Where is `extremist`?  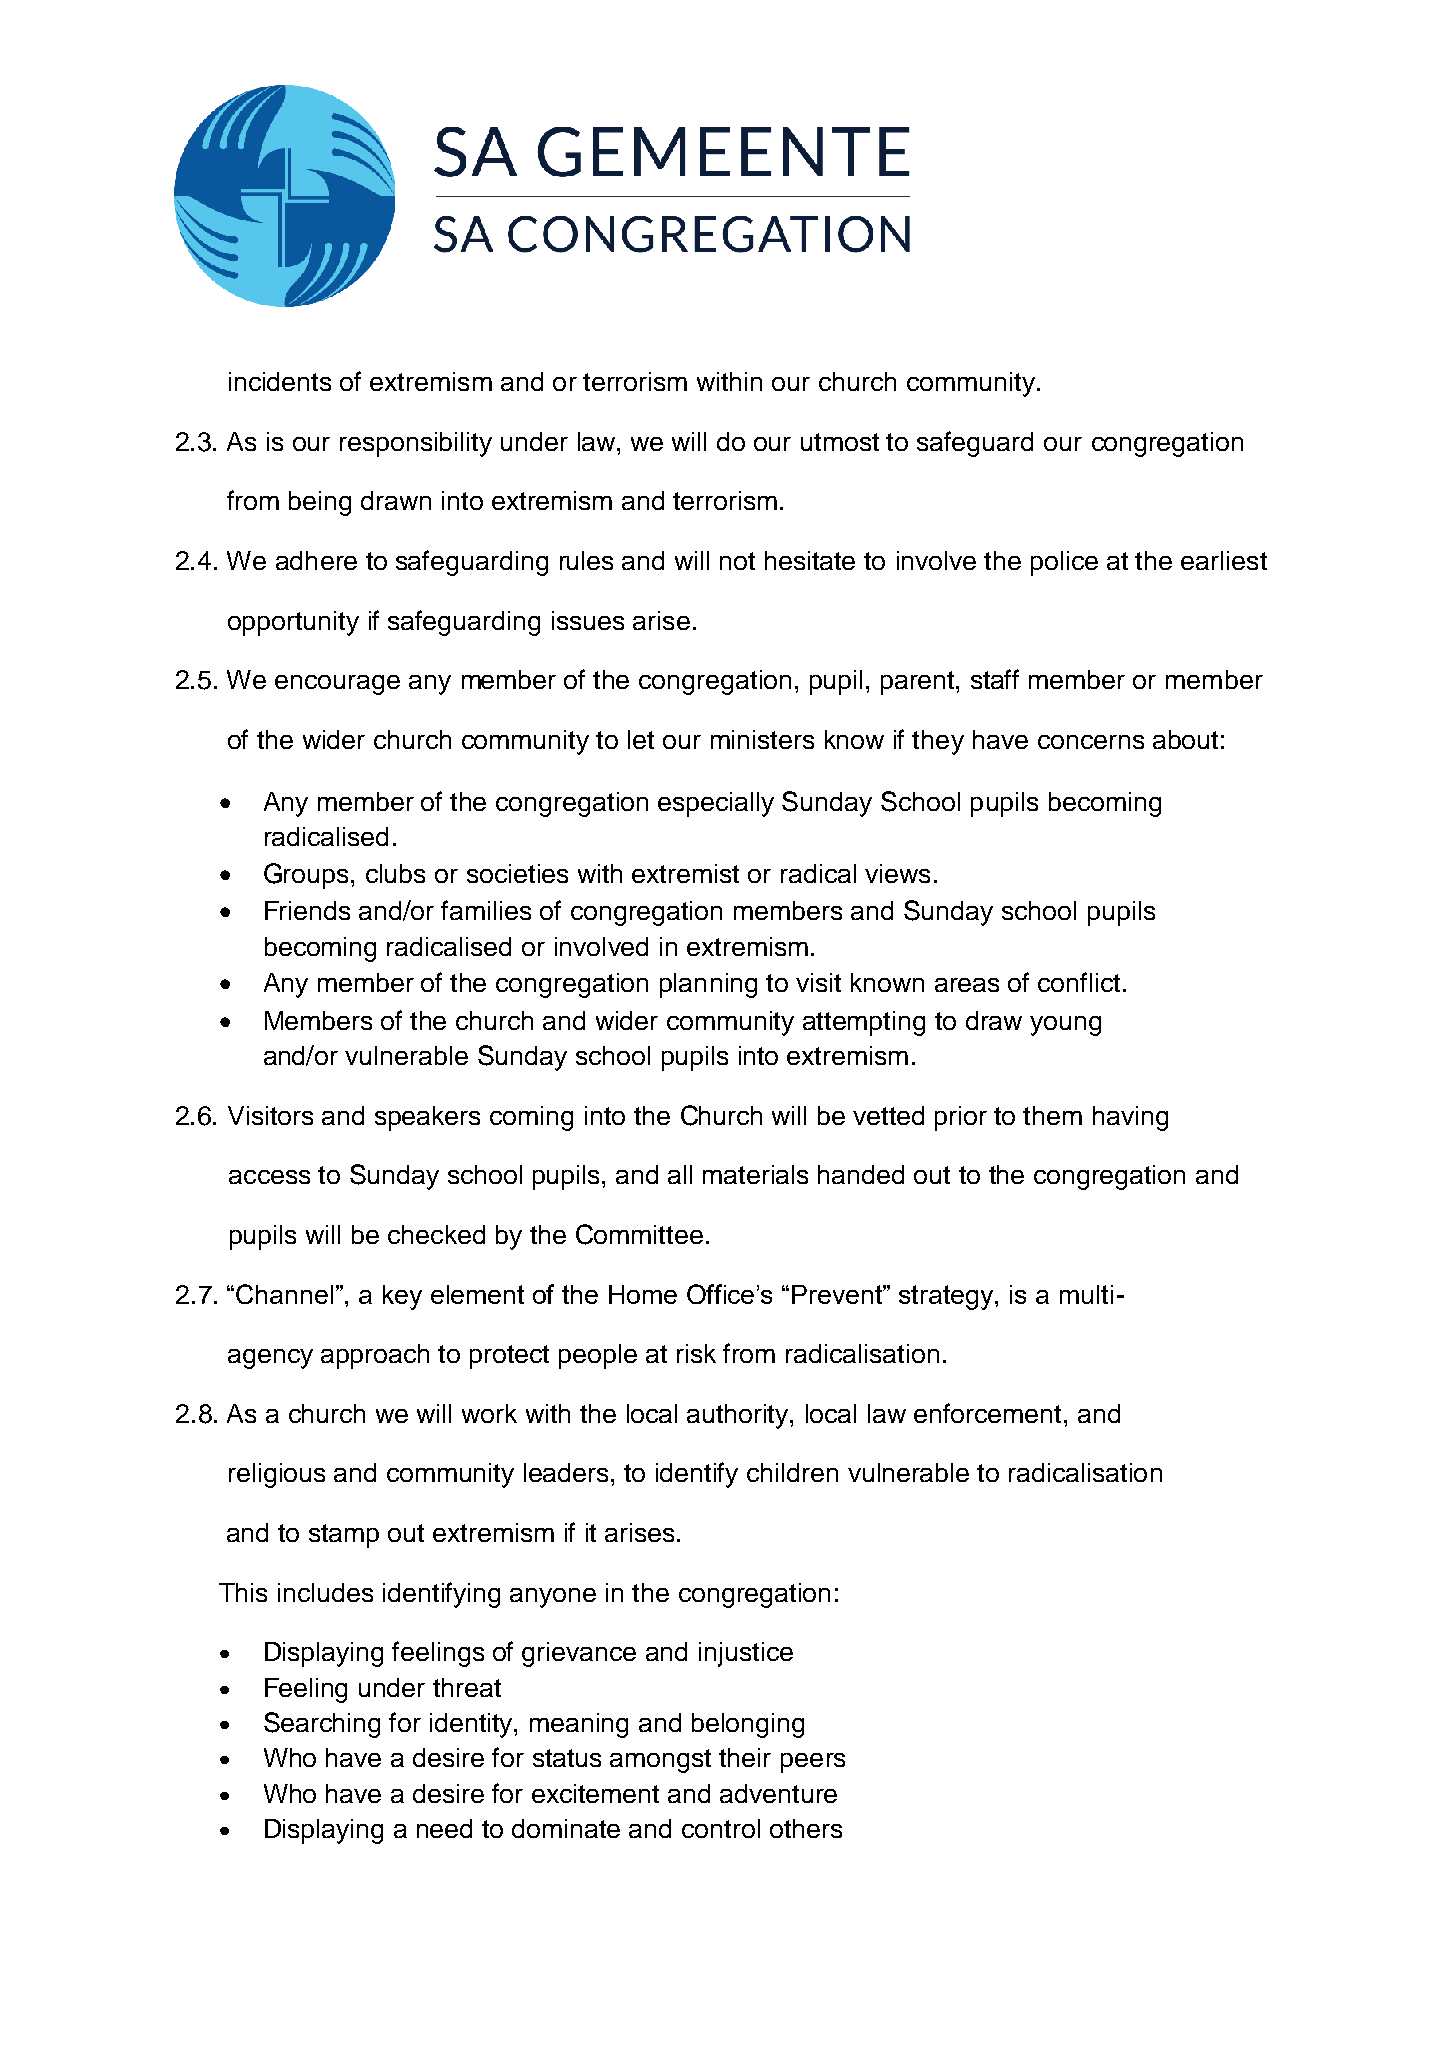 extremist is located at coordinates (685, 873).
